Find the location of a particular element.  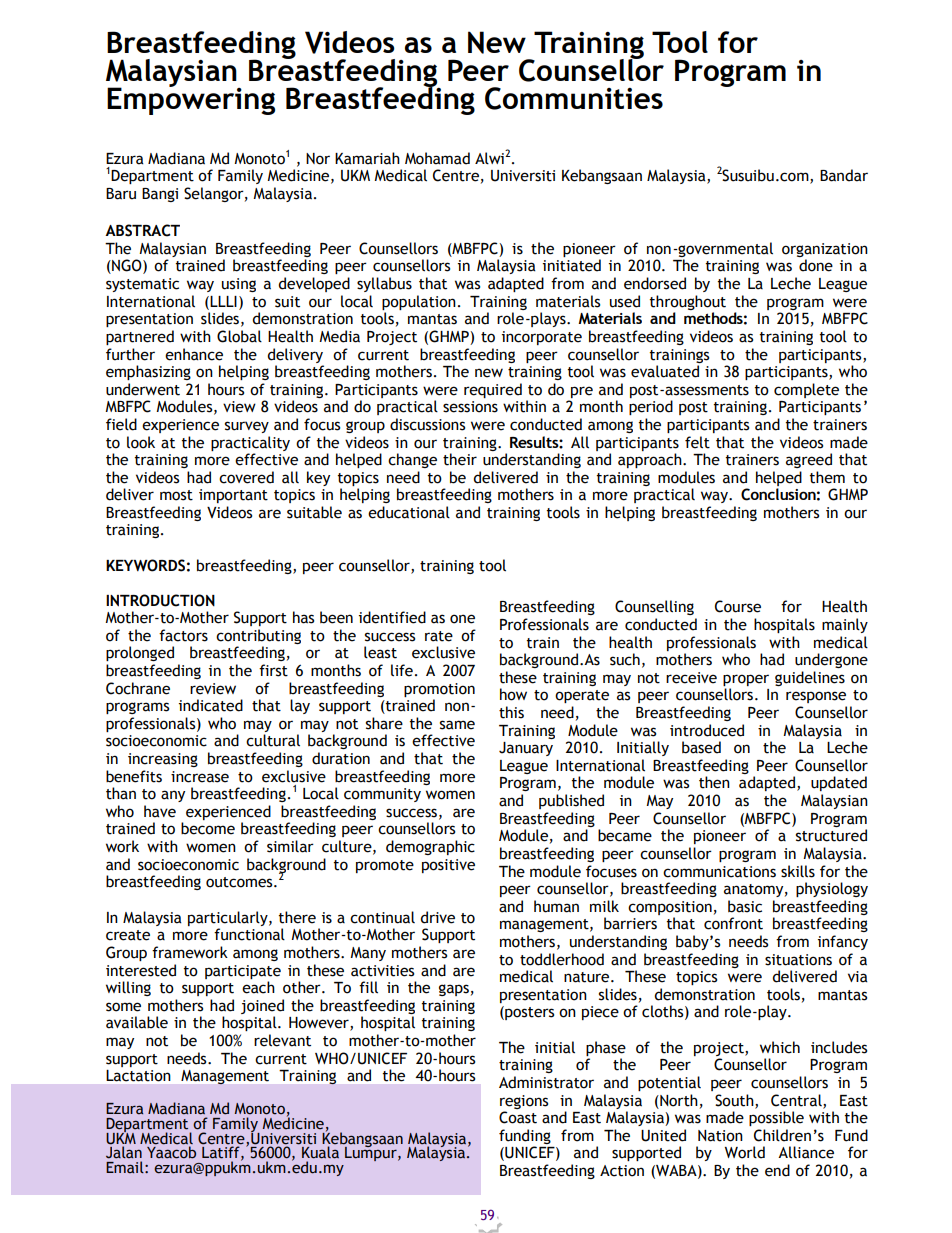

Coast is located at coordinates (518, 1117).
